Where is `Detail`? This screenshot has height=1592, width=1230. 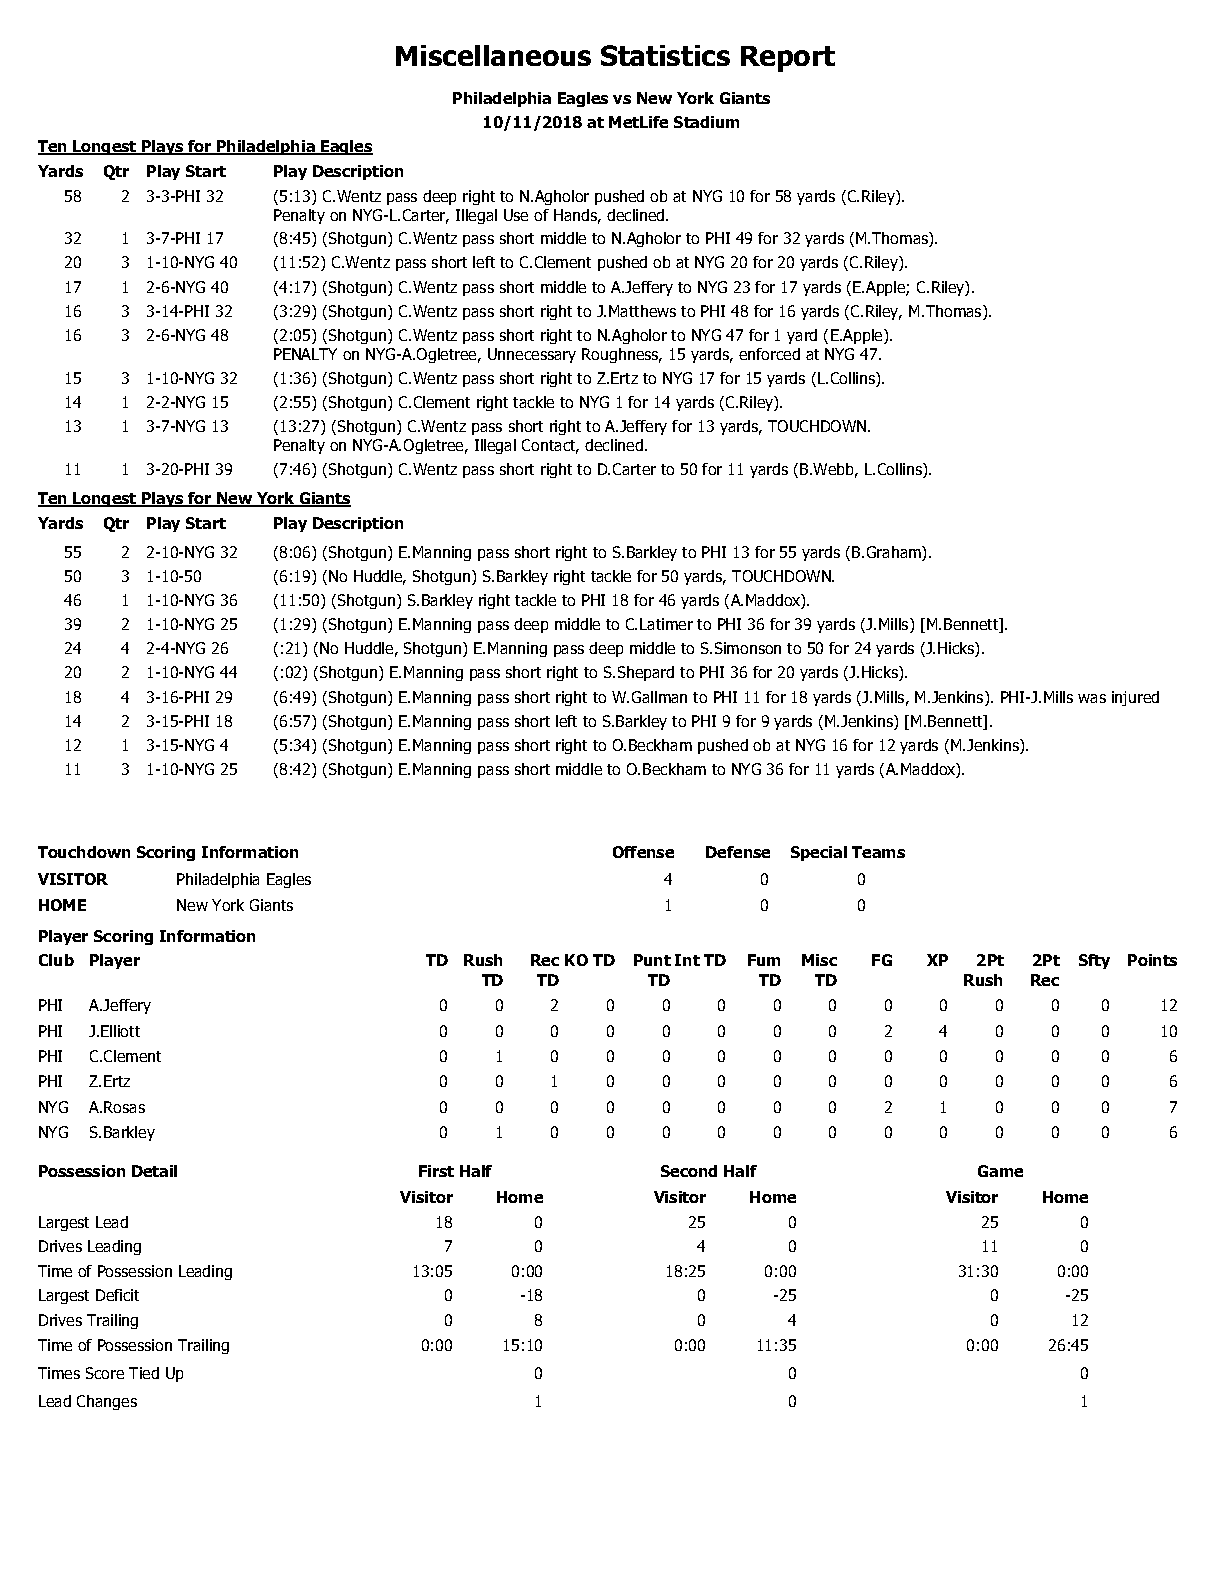 Detail is located at coordinates (154, 1171).
